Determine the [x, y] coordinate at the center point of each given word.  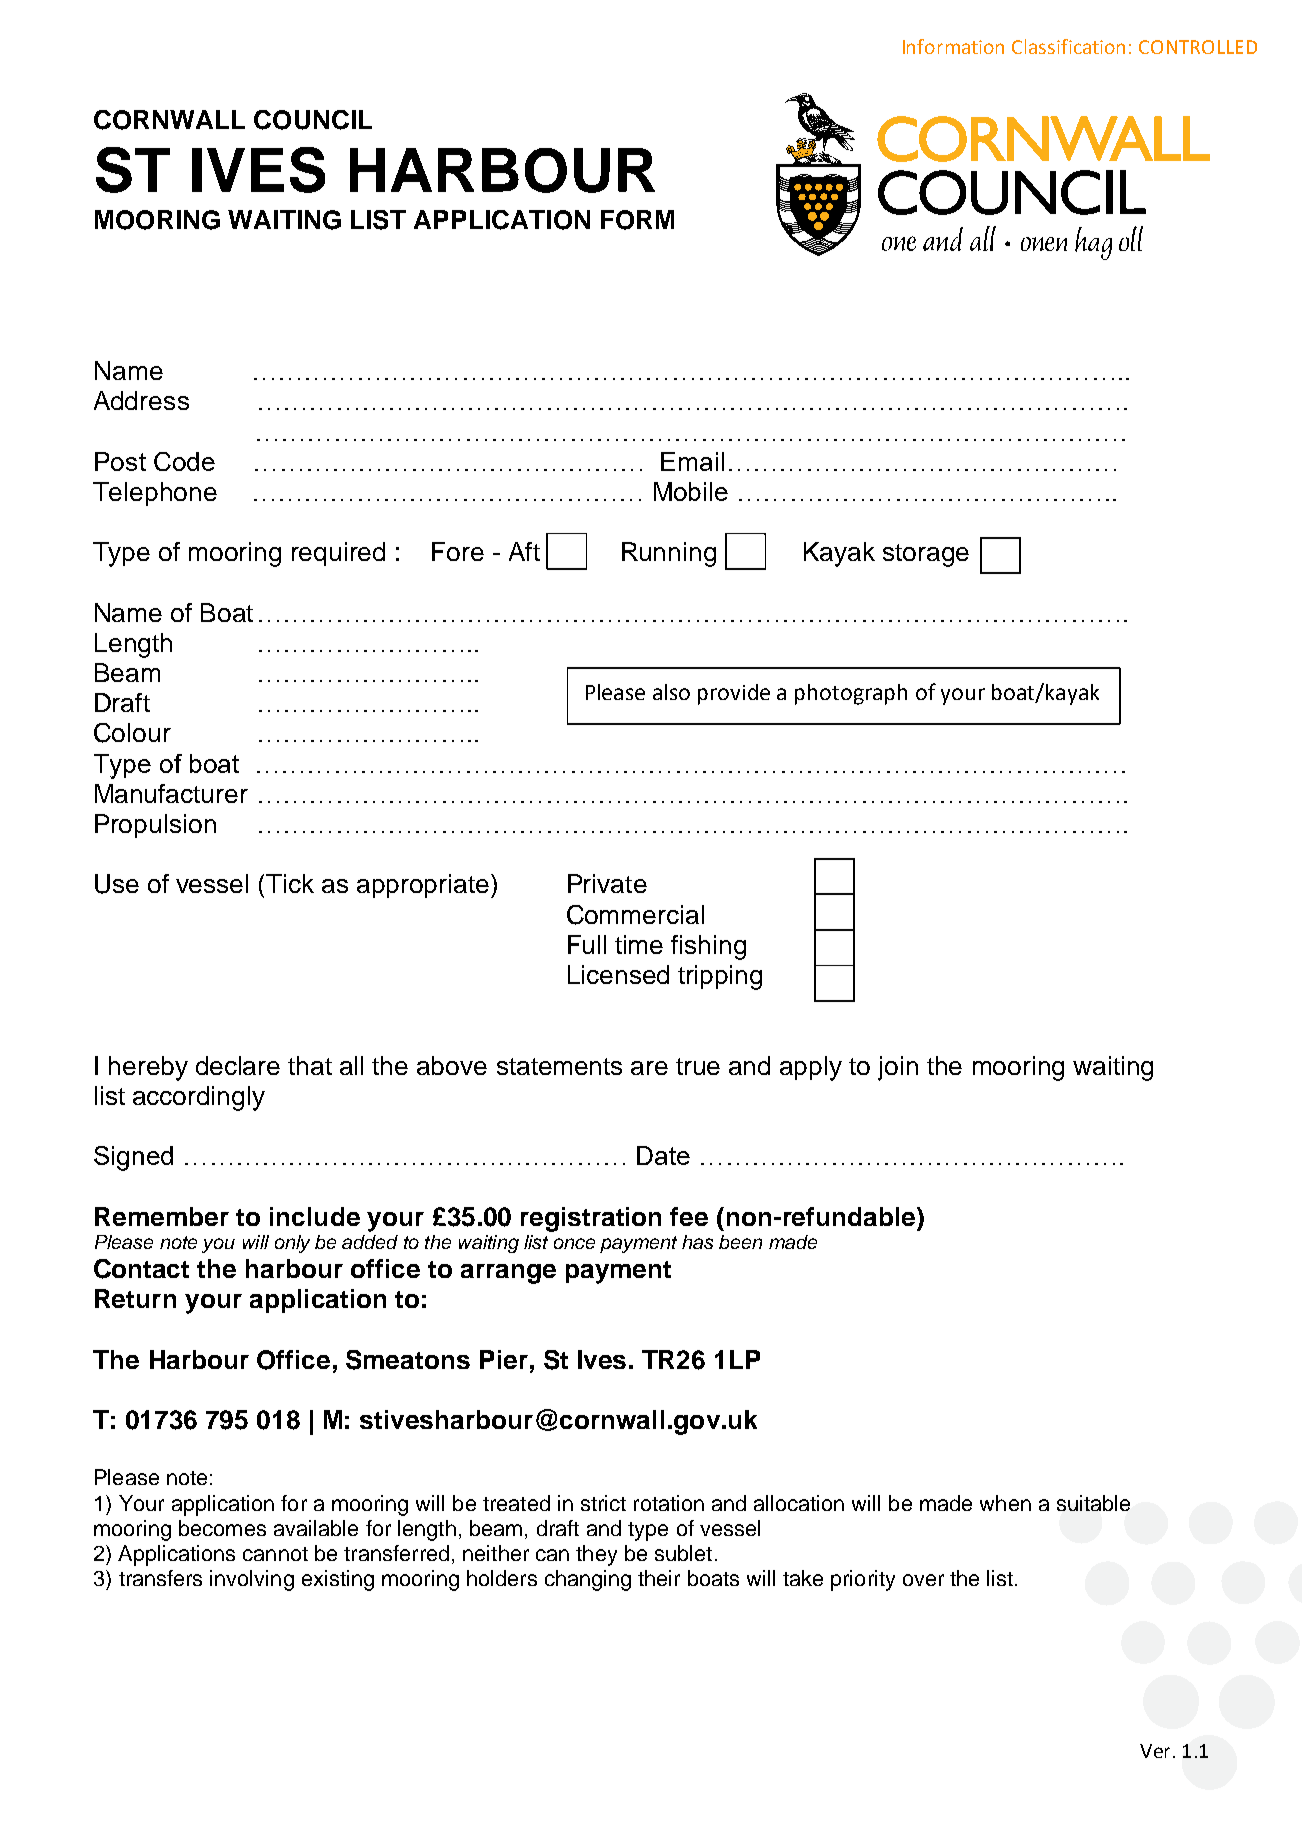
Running [669, 554]
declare [238, 1065]
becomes [222, 1528]
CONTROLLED [1198, 47]
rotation [669, 1503]
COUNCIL [313, 120]
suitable [1093, 1503]
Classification [1068, 46]
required [338, 554]
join [898, 1068]
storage [926, 555]
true [698, 1066]
